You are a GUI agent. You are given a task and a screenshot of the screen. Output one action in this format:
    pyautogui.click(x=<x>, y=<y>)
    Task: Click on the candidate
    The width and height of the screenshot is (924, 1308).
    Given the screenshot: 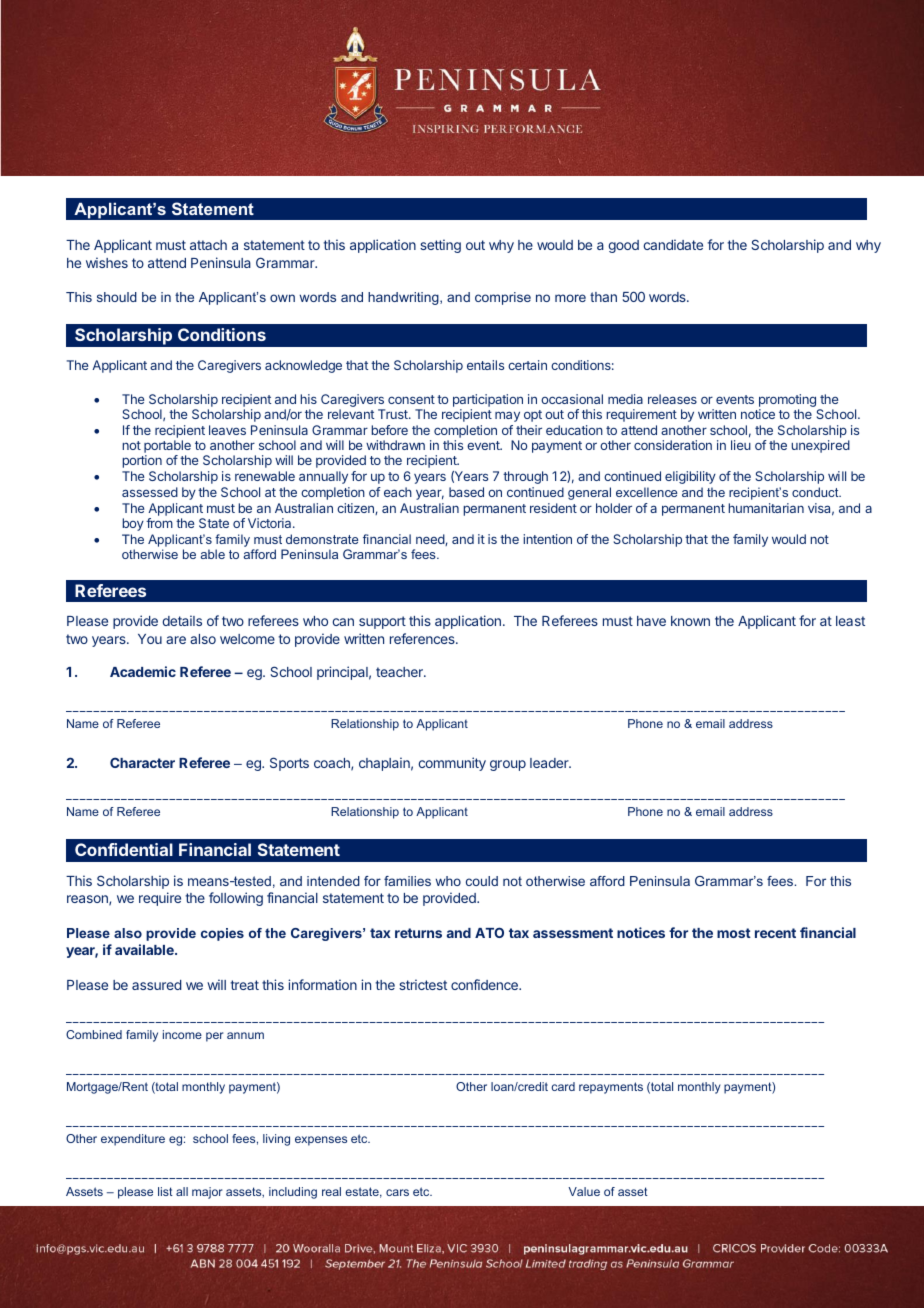 What is the action you would take?
    pyautogui.click(x=673, y=244)
